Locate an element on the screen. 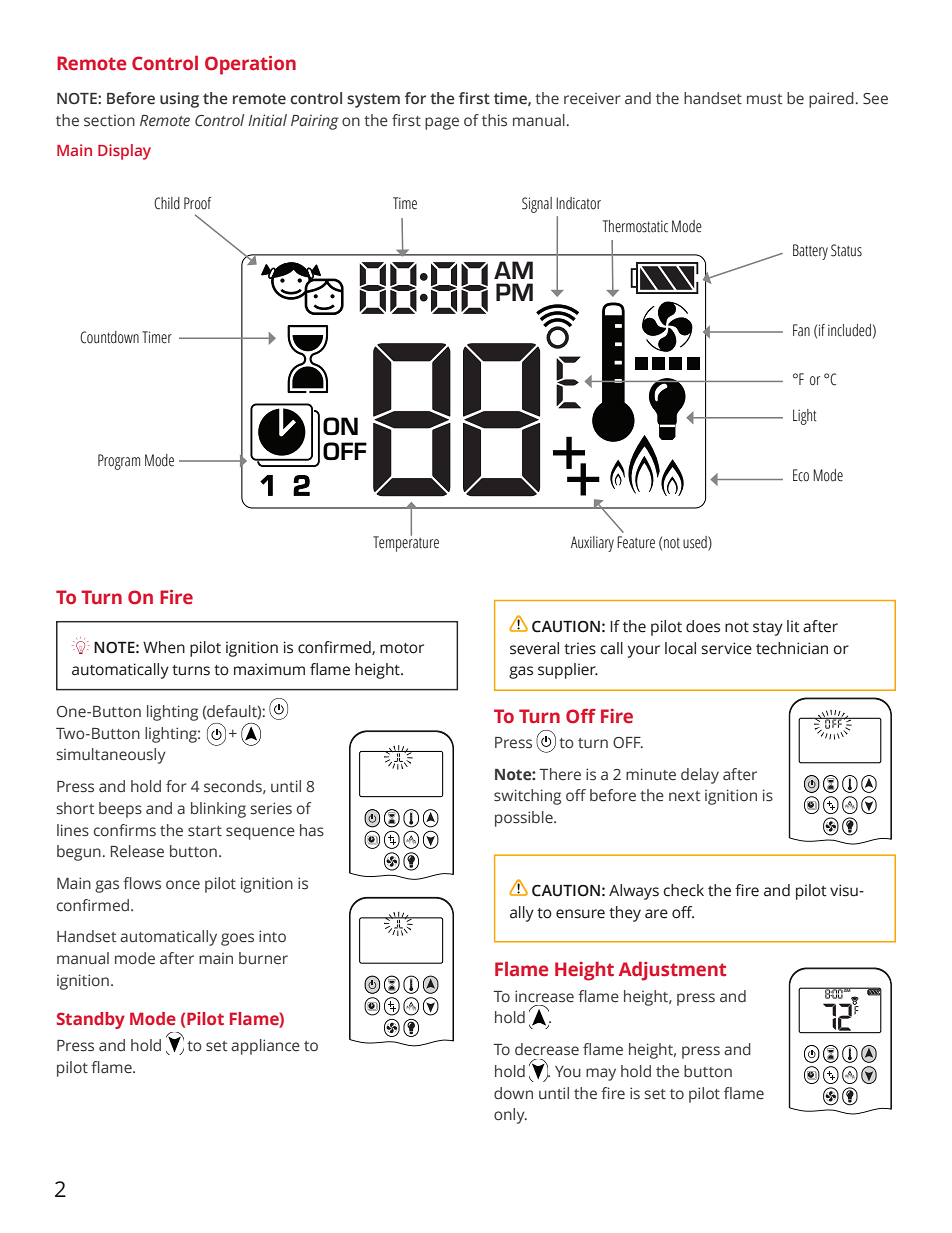 This screenshot has height=1233, width=952. first is located at coordinates (474, 98).
